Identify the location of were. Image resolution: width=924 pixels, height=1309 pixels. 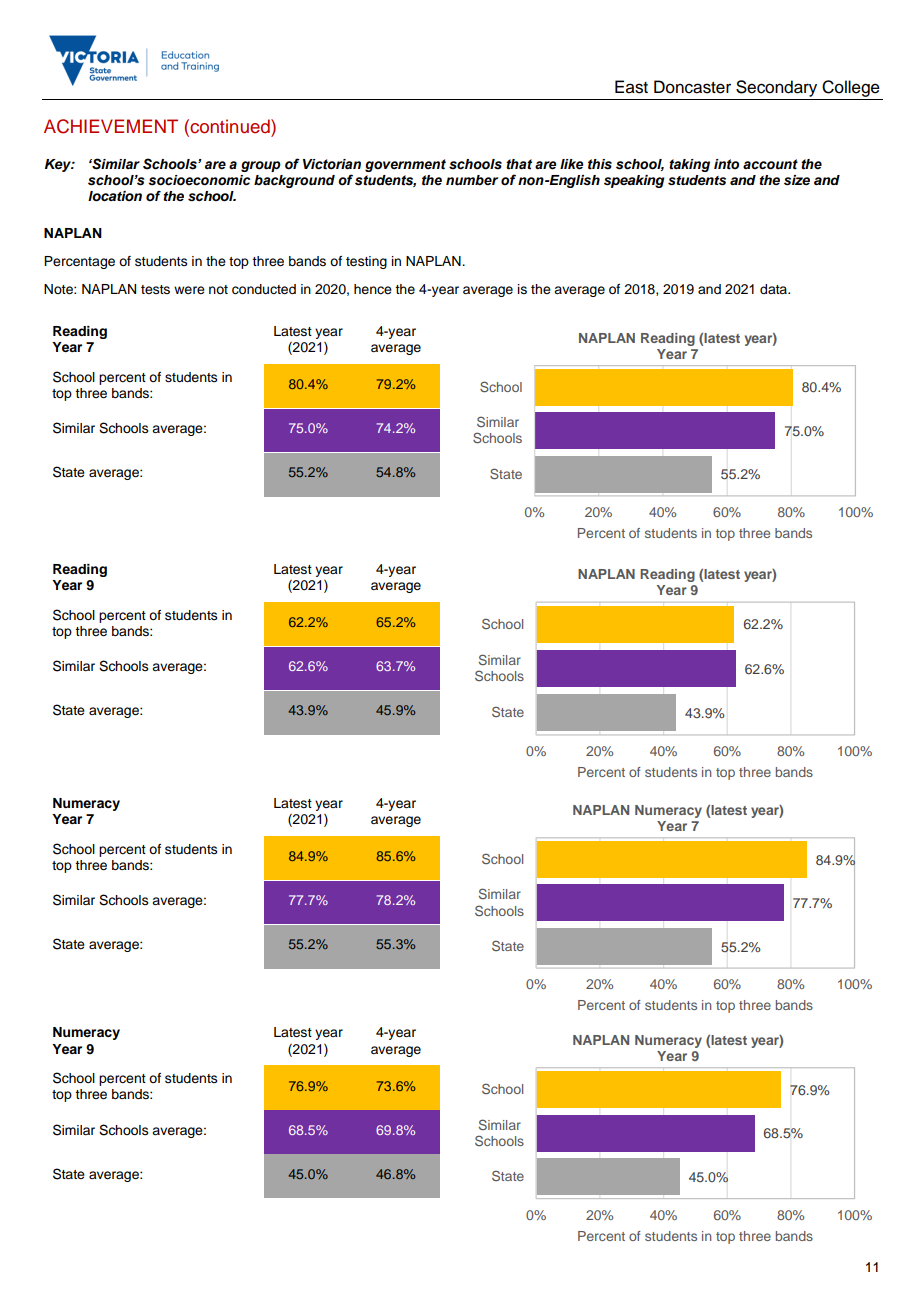
(189, 290).
